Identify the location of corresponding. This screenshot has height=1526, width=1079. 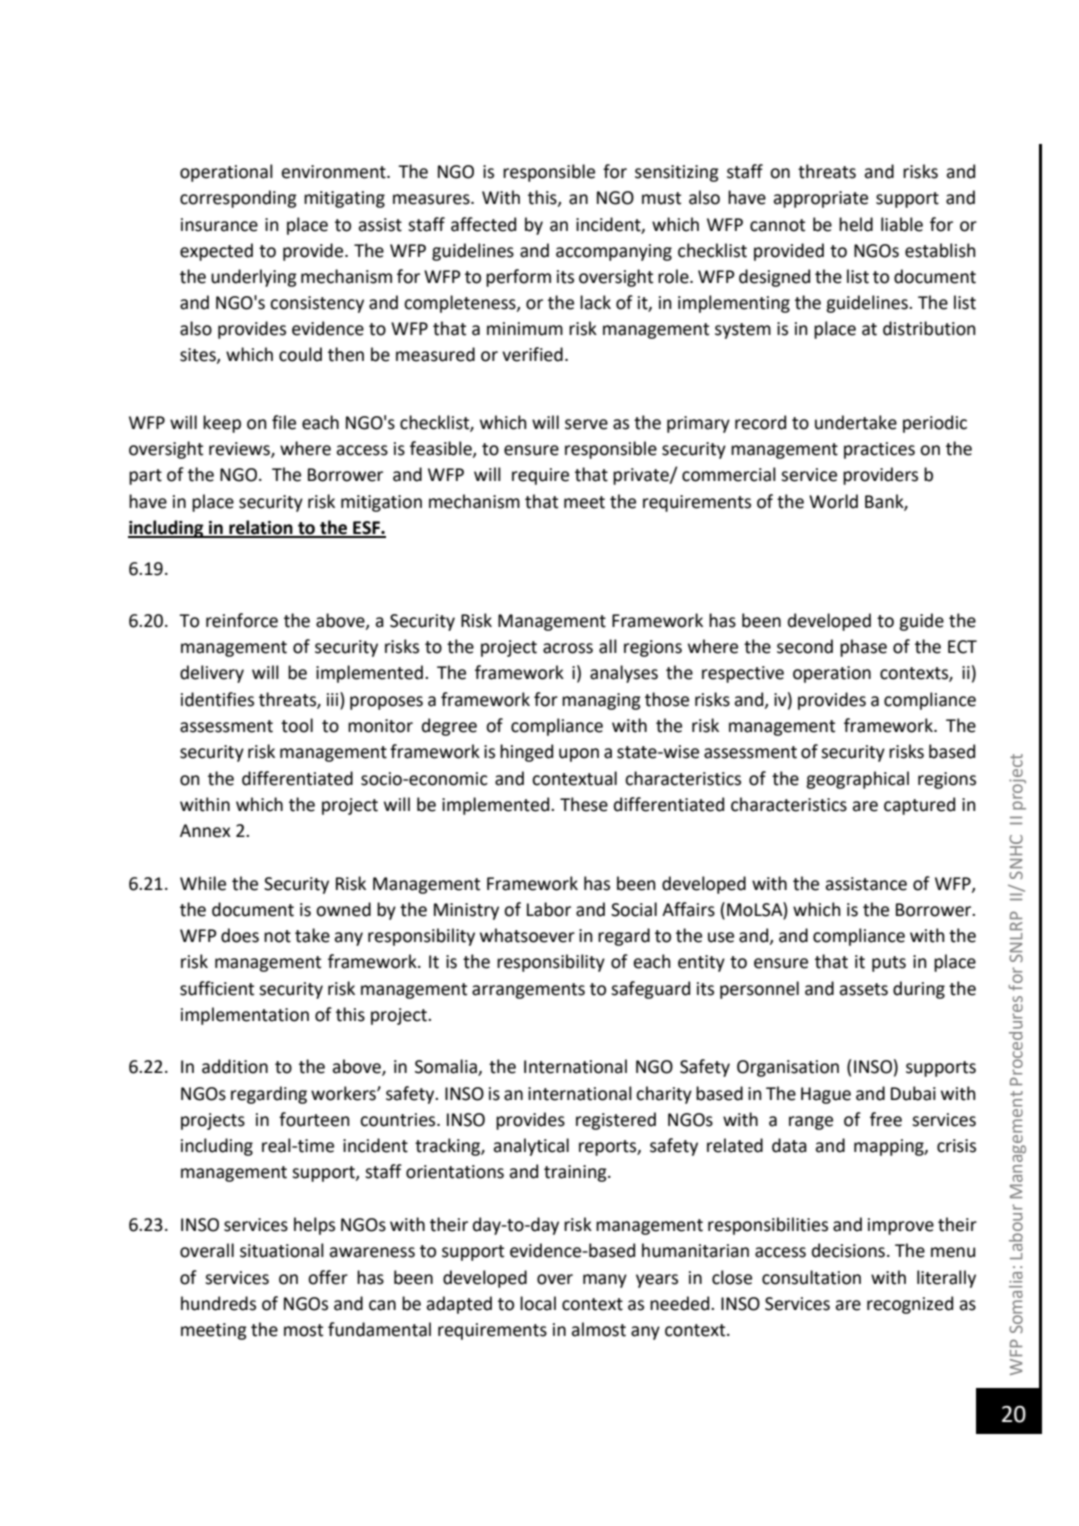
(238, 199).
